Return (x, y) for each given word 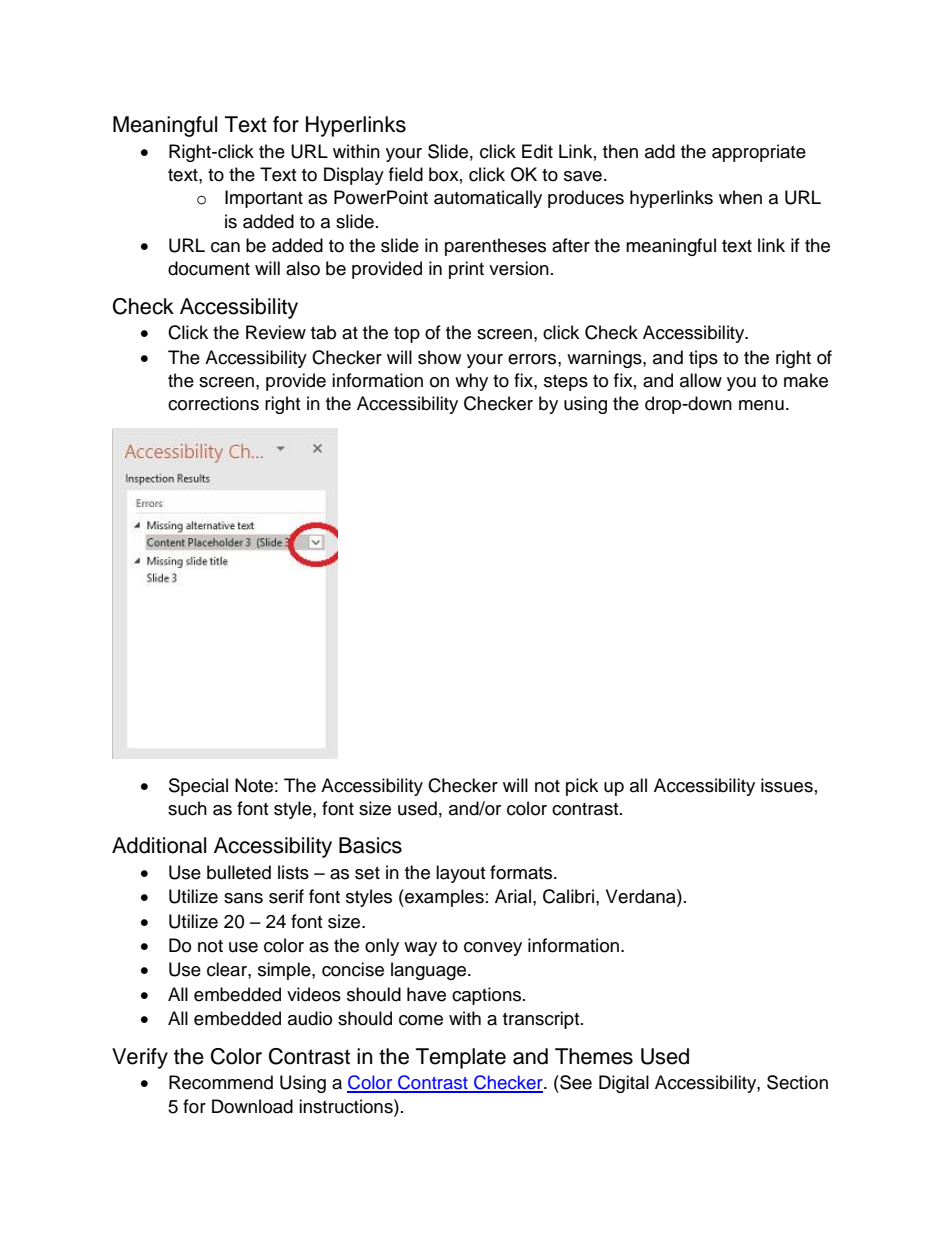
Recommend (221, 1082)
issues (787, 785)
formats (522, 872)
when (740, 197)
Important (264, 199)
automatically (488, 199)
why (471, 382)
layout (460, 874)
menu (761, 405)
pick (582, 787)
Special (198, 787)
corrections (213, 403)
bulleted (239, 872)
